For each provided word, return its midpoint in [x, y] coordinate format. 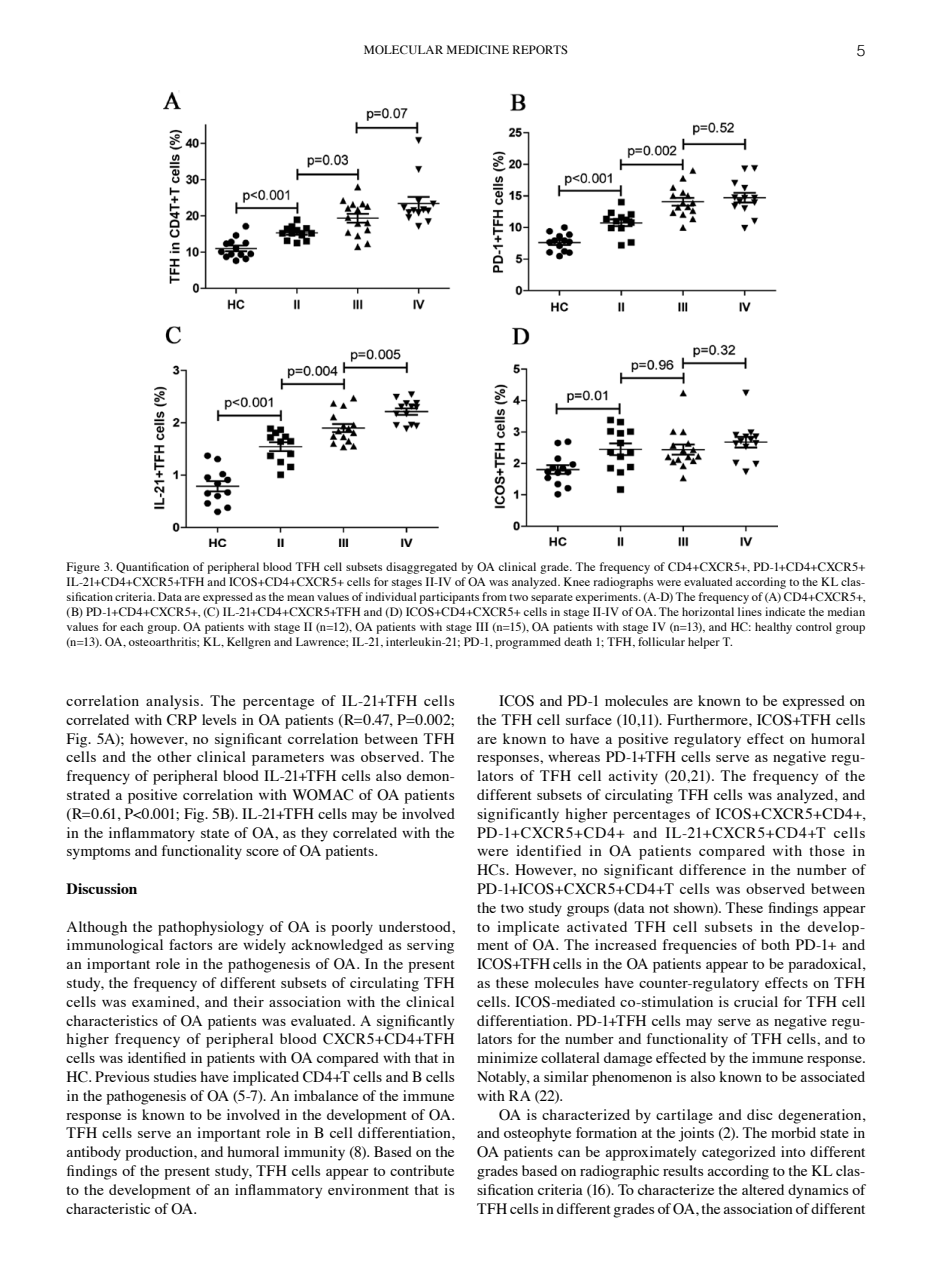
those [827, 850]
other [174, 756]
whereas [574, 756]
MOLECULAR [403, 50]
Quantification [152, 567]
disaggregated [421, 568]
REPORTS [540, 50]
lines [750, 611]
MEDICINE [478, 50]
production [160, 1153]
